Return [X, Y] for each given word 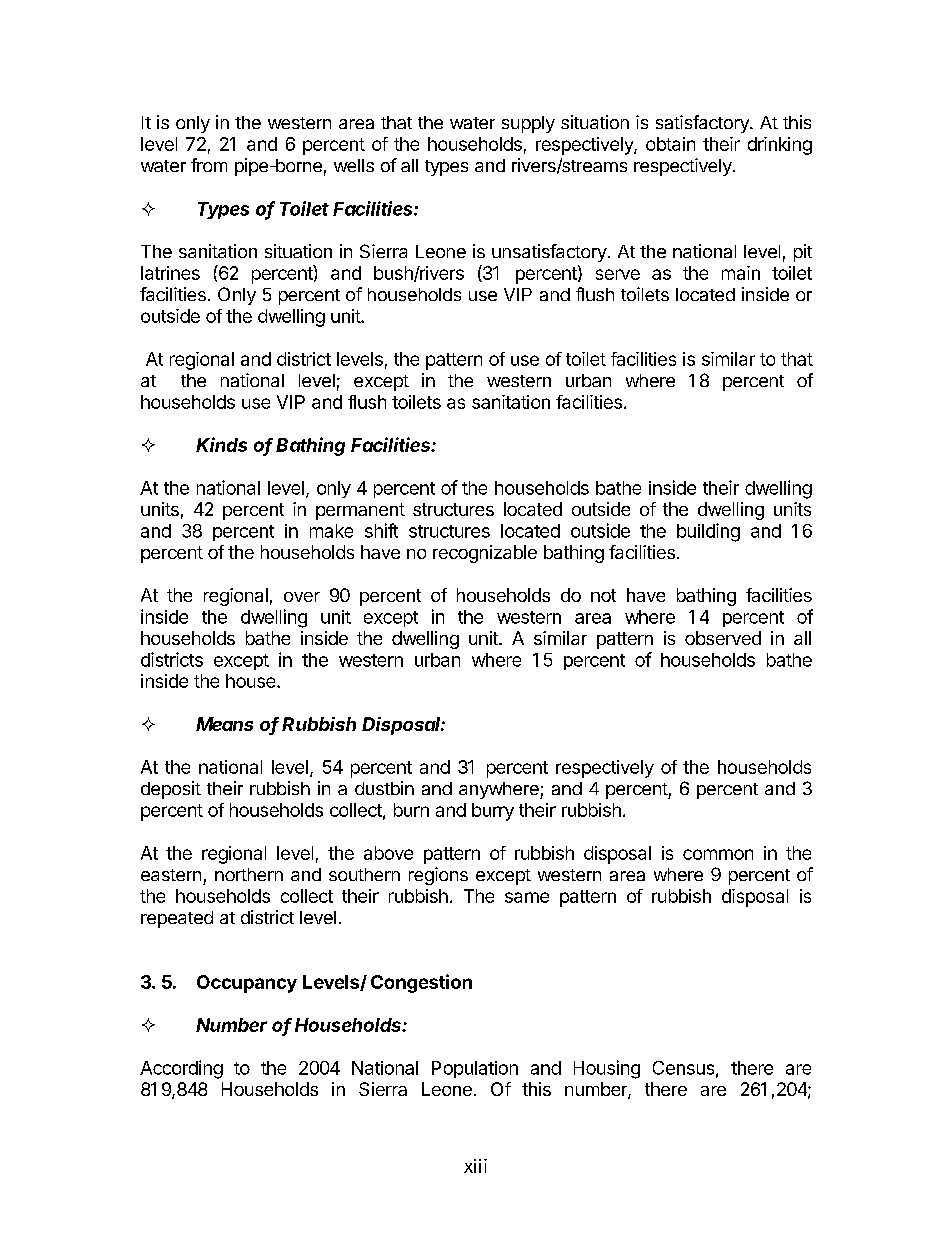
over [302, 597]
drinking [780, 146]
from [209, 165]
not [603, 595]
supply [528, 124]
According [181, 1069]
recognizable [485, 554]
